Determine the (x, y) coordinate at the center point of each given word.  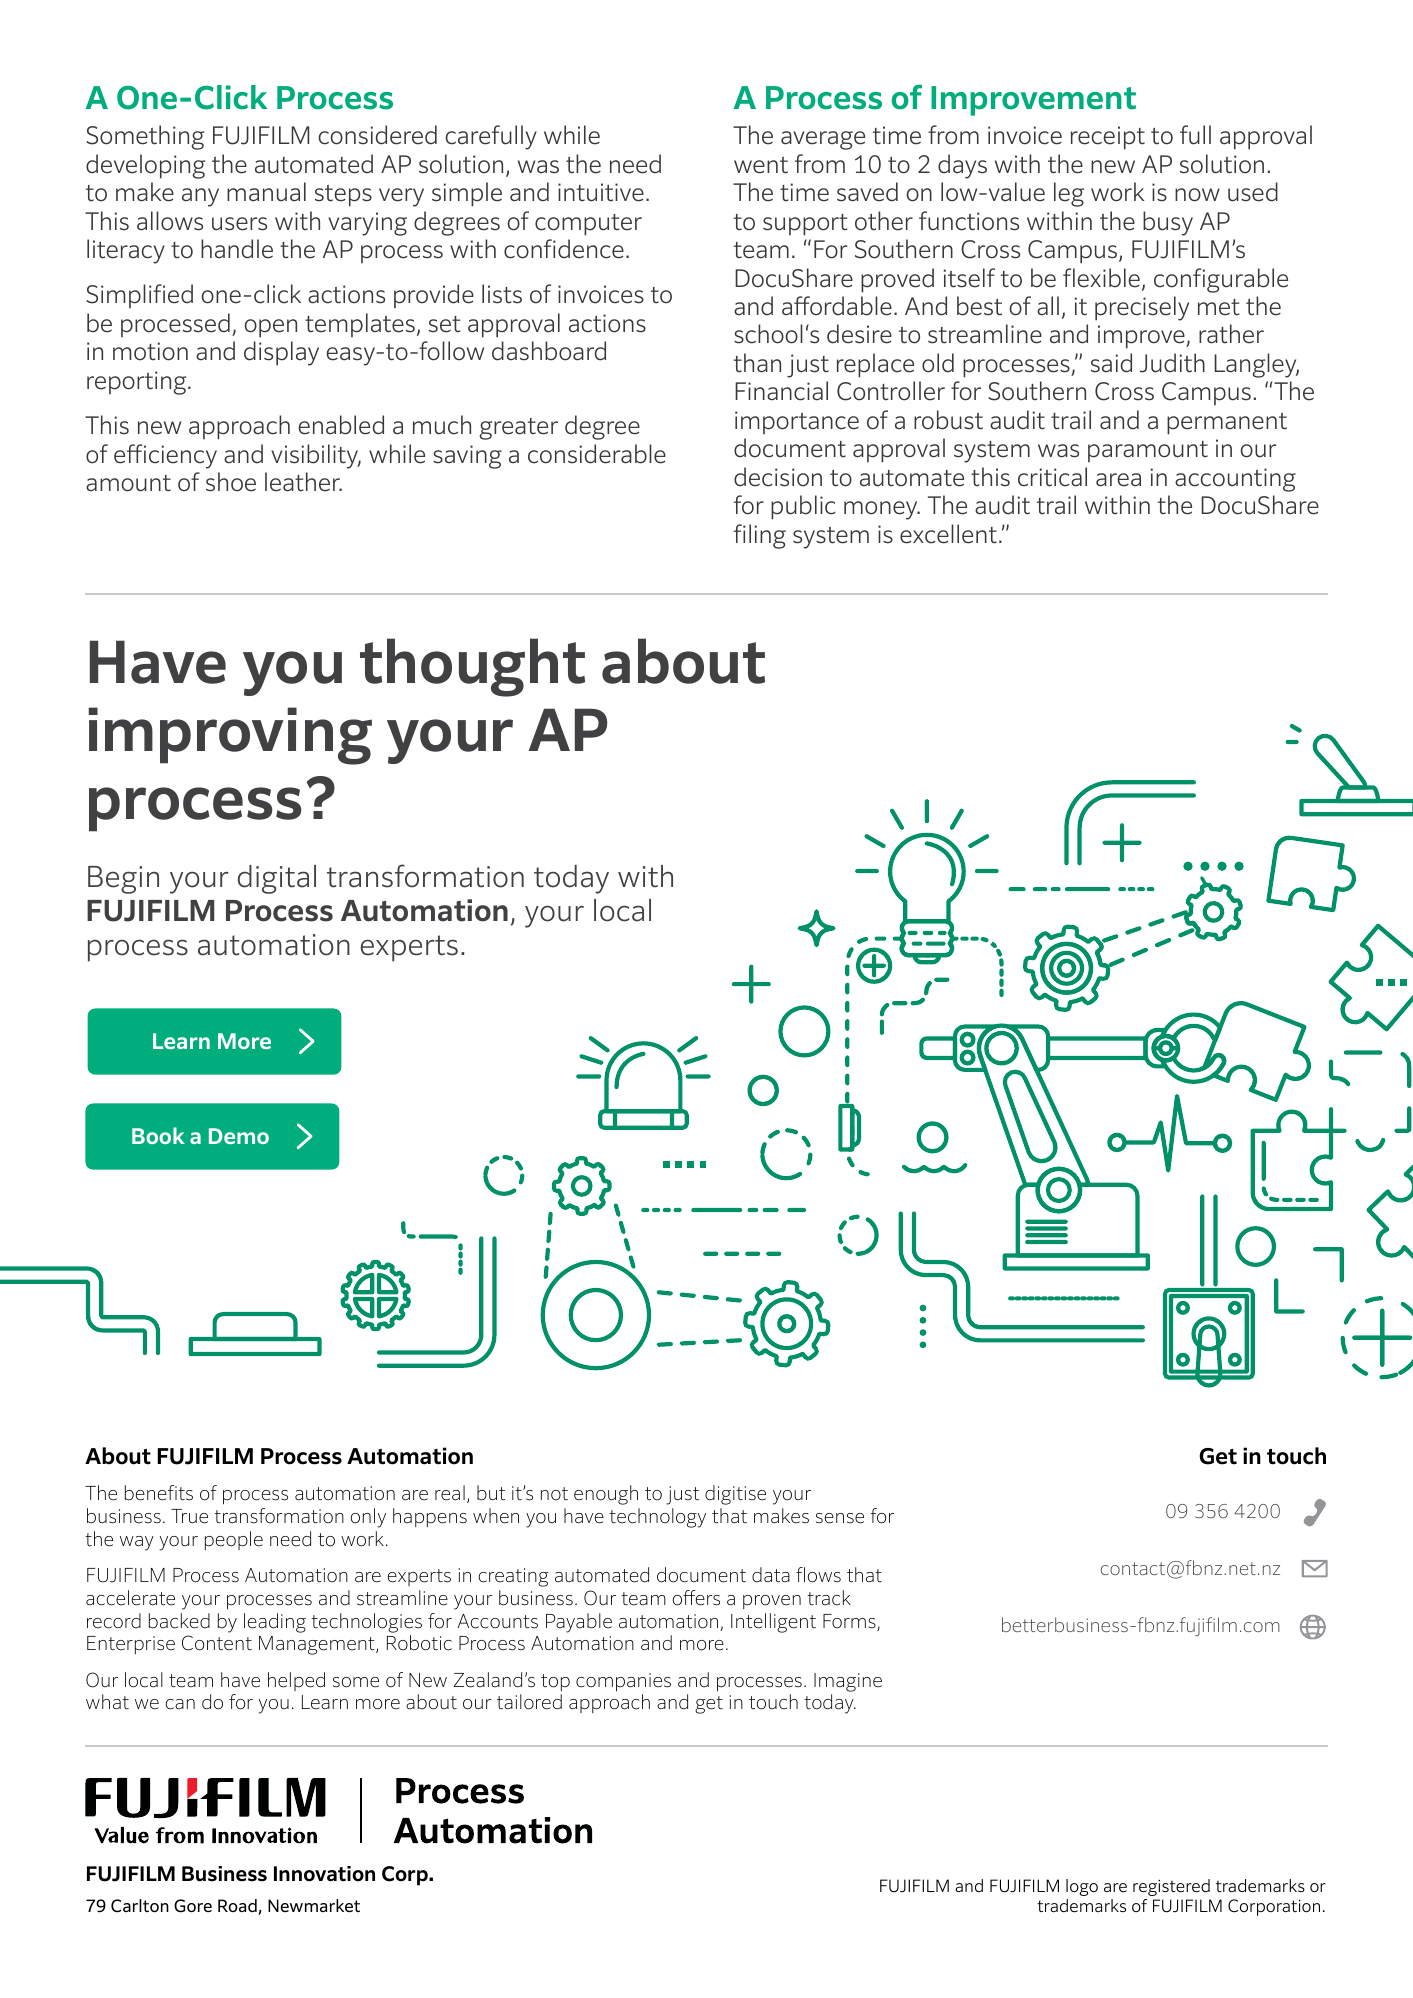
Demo (239, 1136)
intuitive (601, 192)
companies (623, 1682)
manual (266, 192)
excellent (948, 534)
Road (238, 1907)
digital (277, 879)
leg (1069, 194)
